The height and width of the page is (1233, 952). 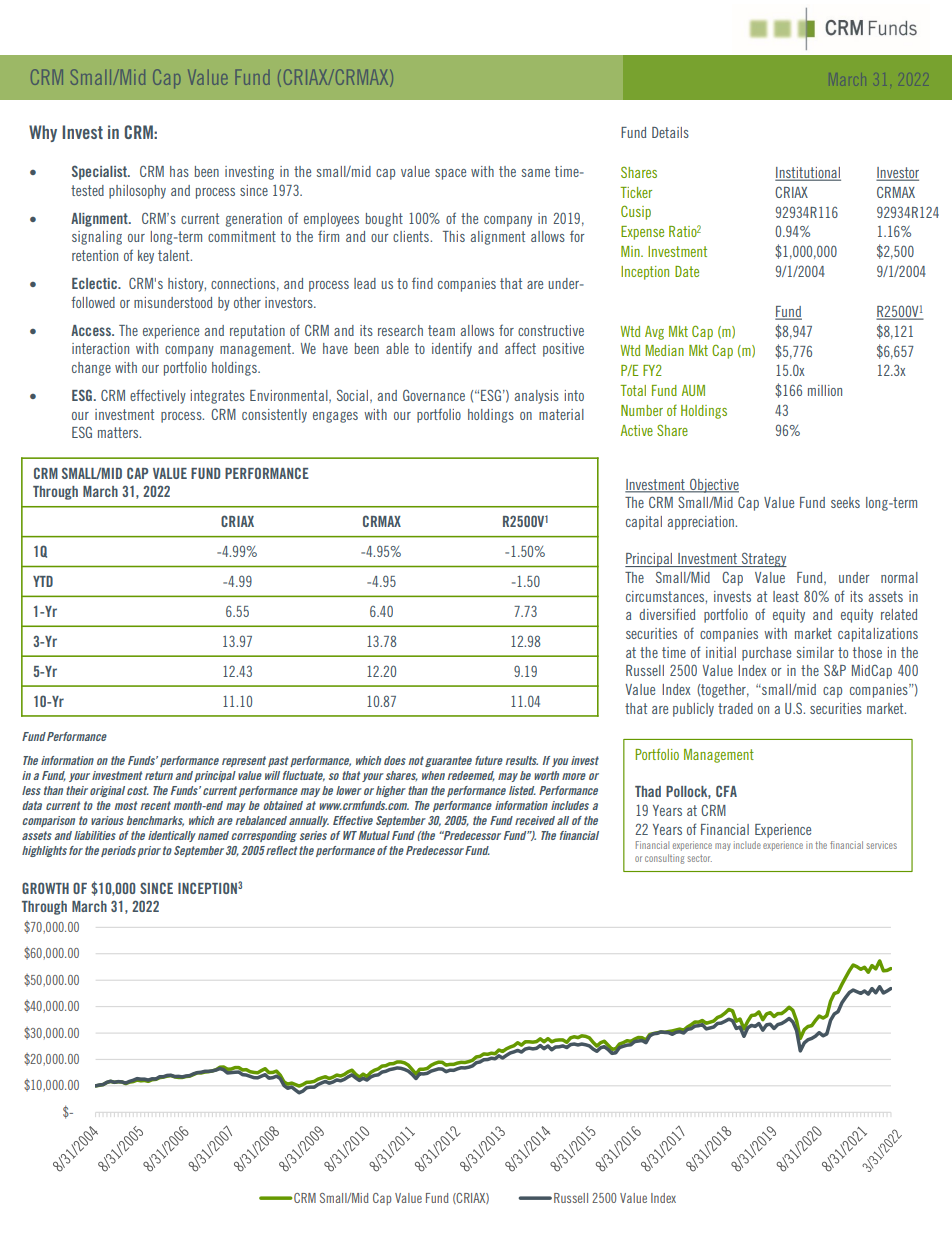 I want to click on prior, so click(x=149, y=851).
